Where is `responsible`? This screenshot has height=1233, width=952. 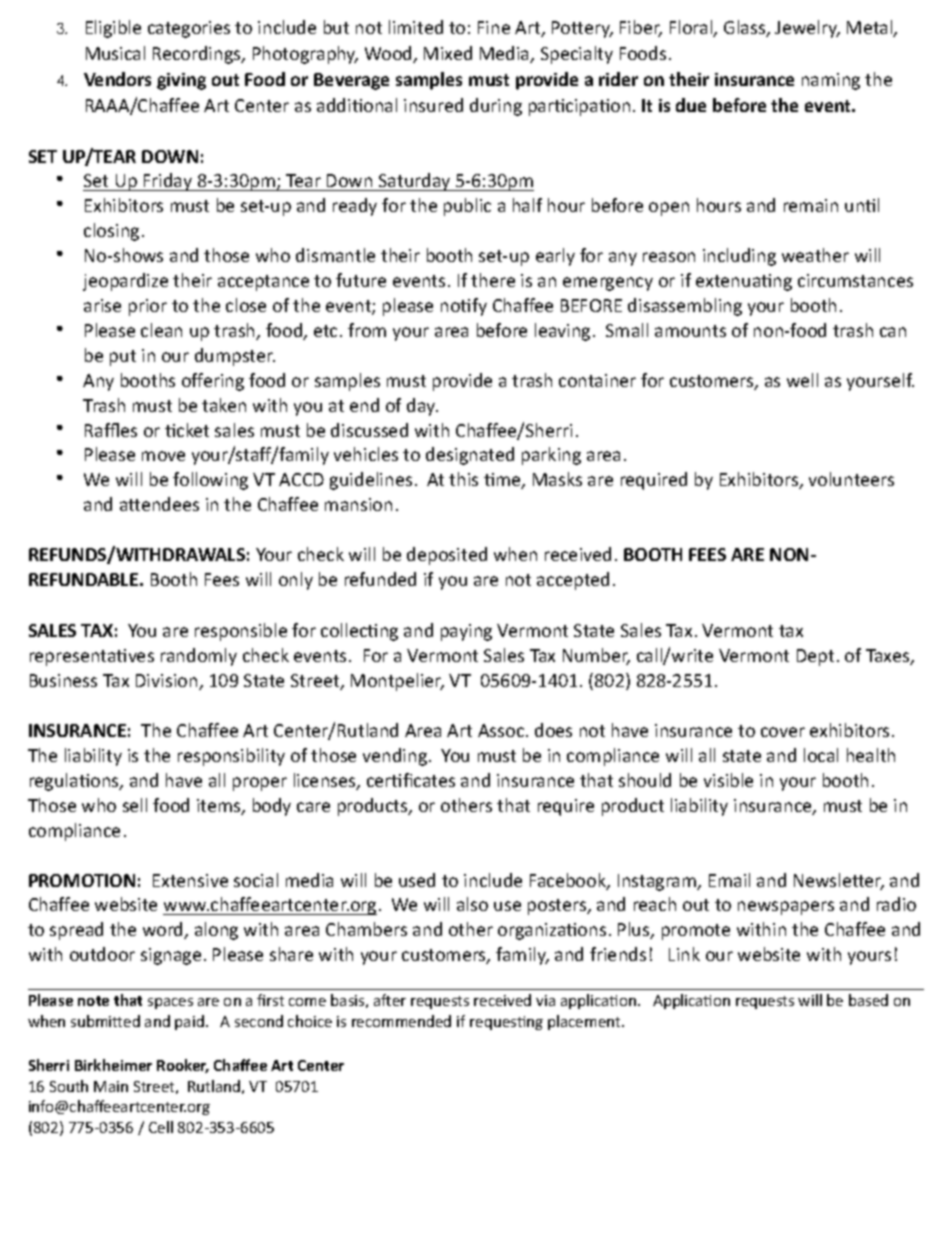
responsible is located at coordinates (241, 632).
